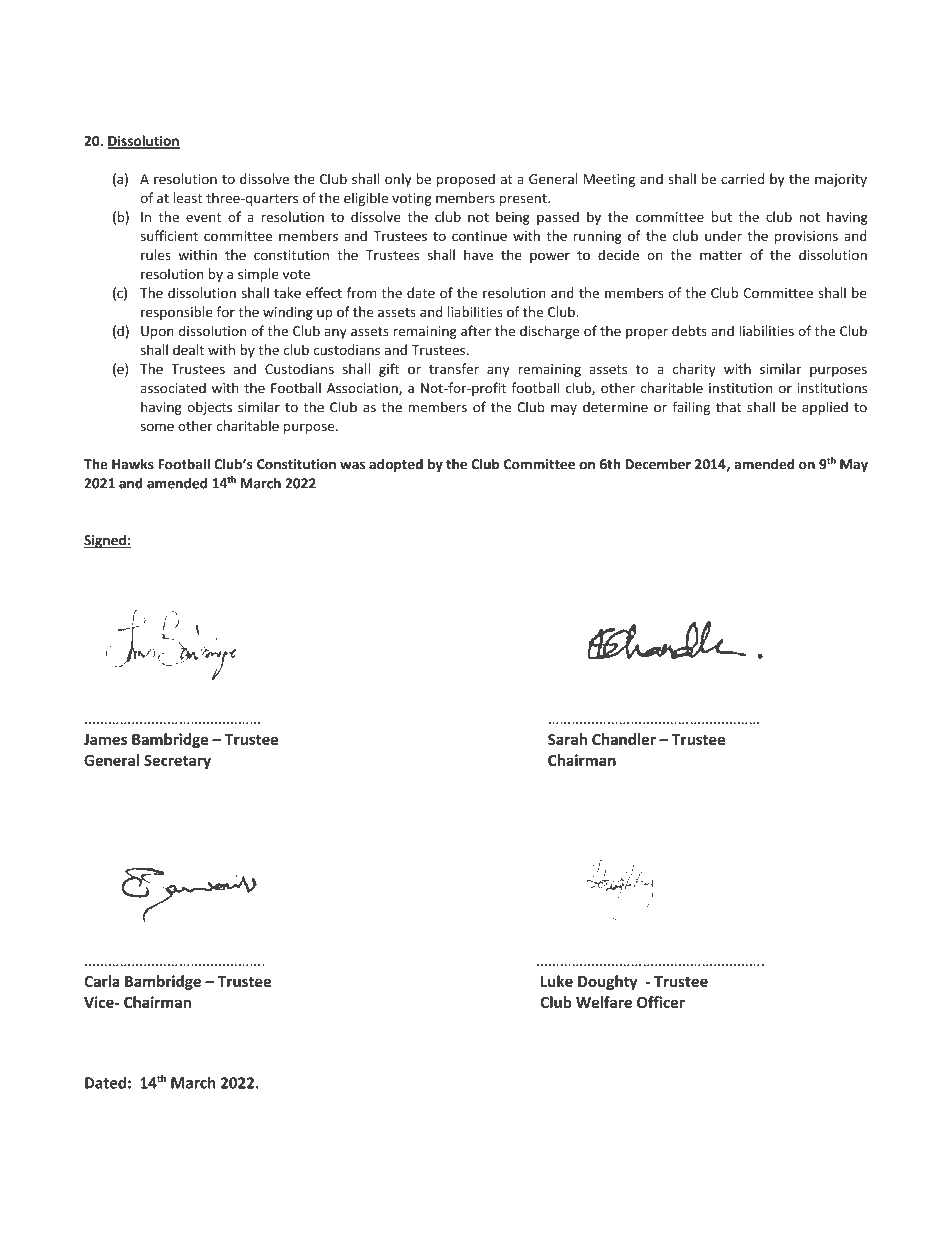  What do you see at coordinates (102, 981) in the screenshot?
I see `Carla` at bounding box center [102, 981].
